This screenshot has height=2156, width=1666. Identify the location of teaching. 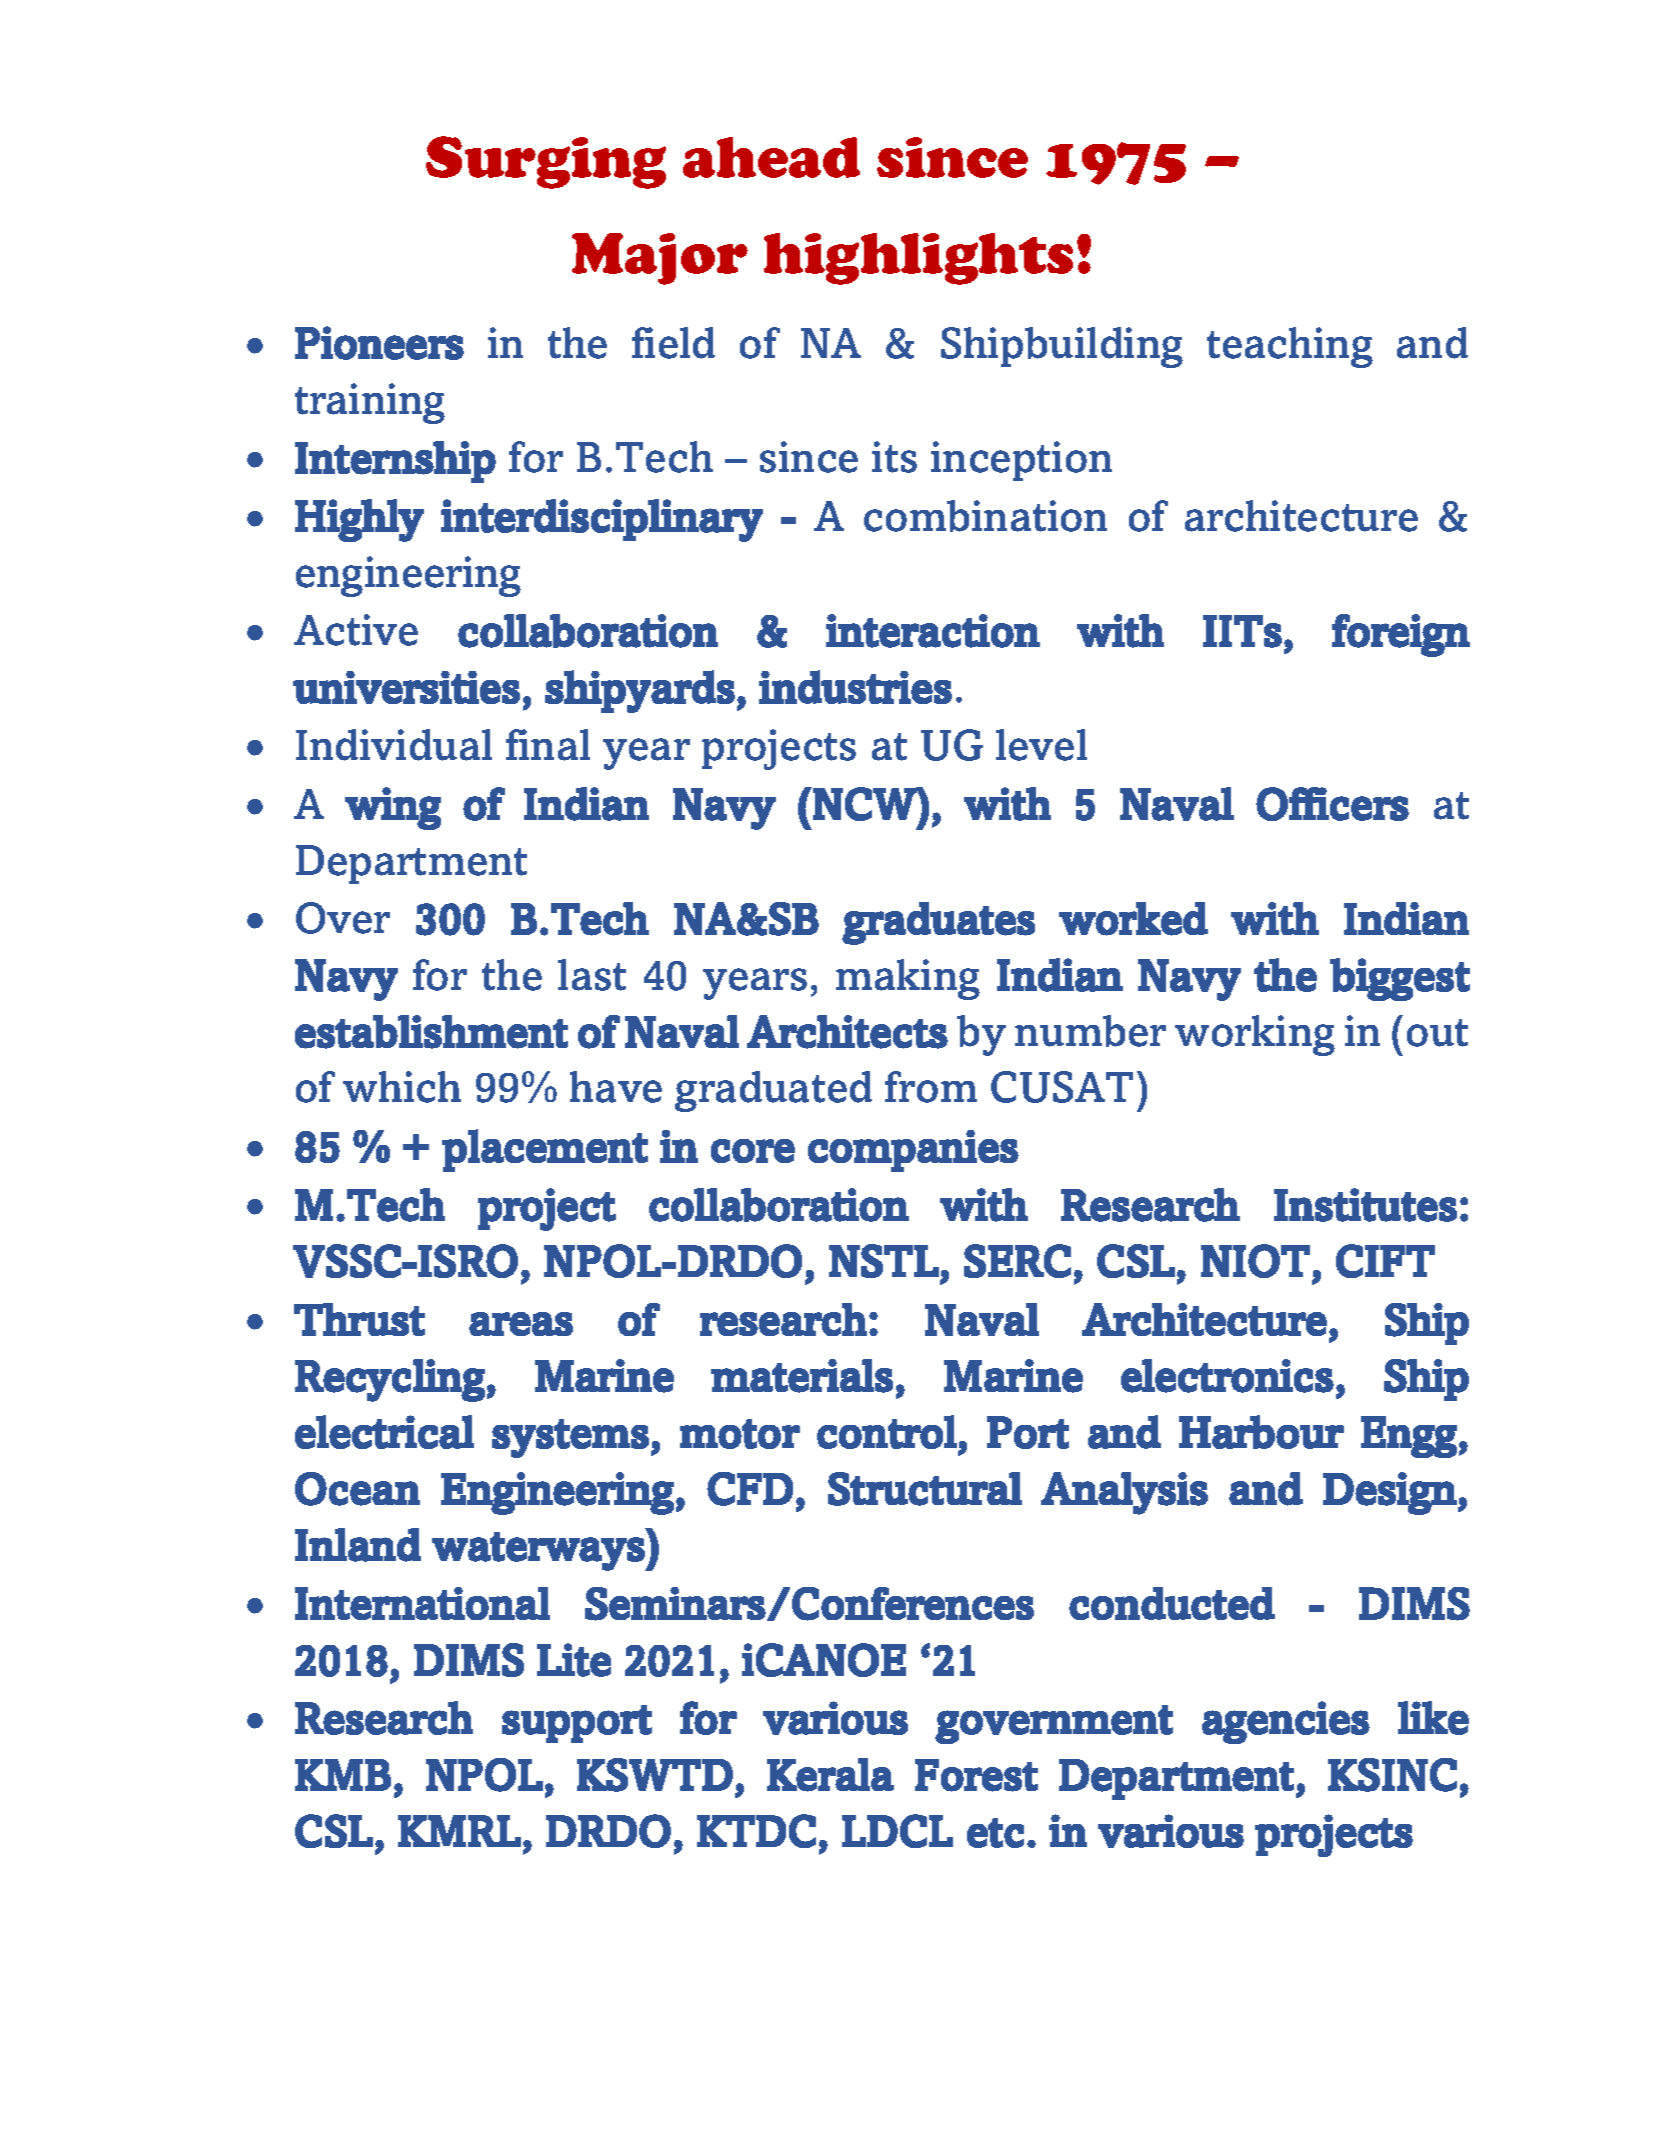
(1290, 347).
